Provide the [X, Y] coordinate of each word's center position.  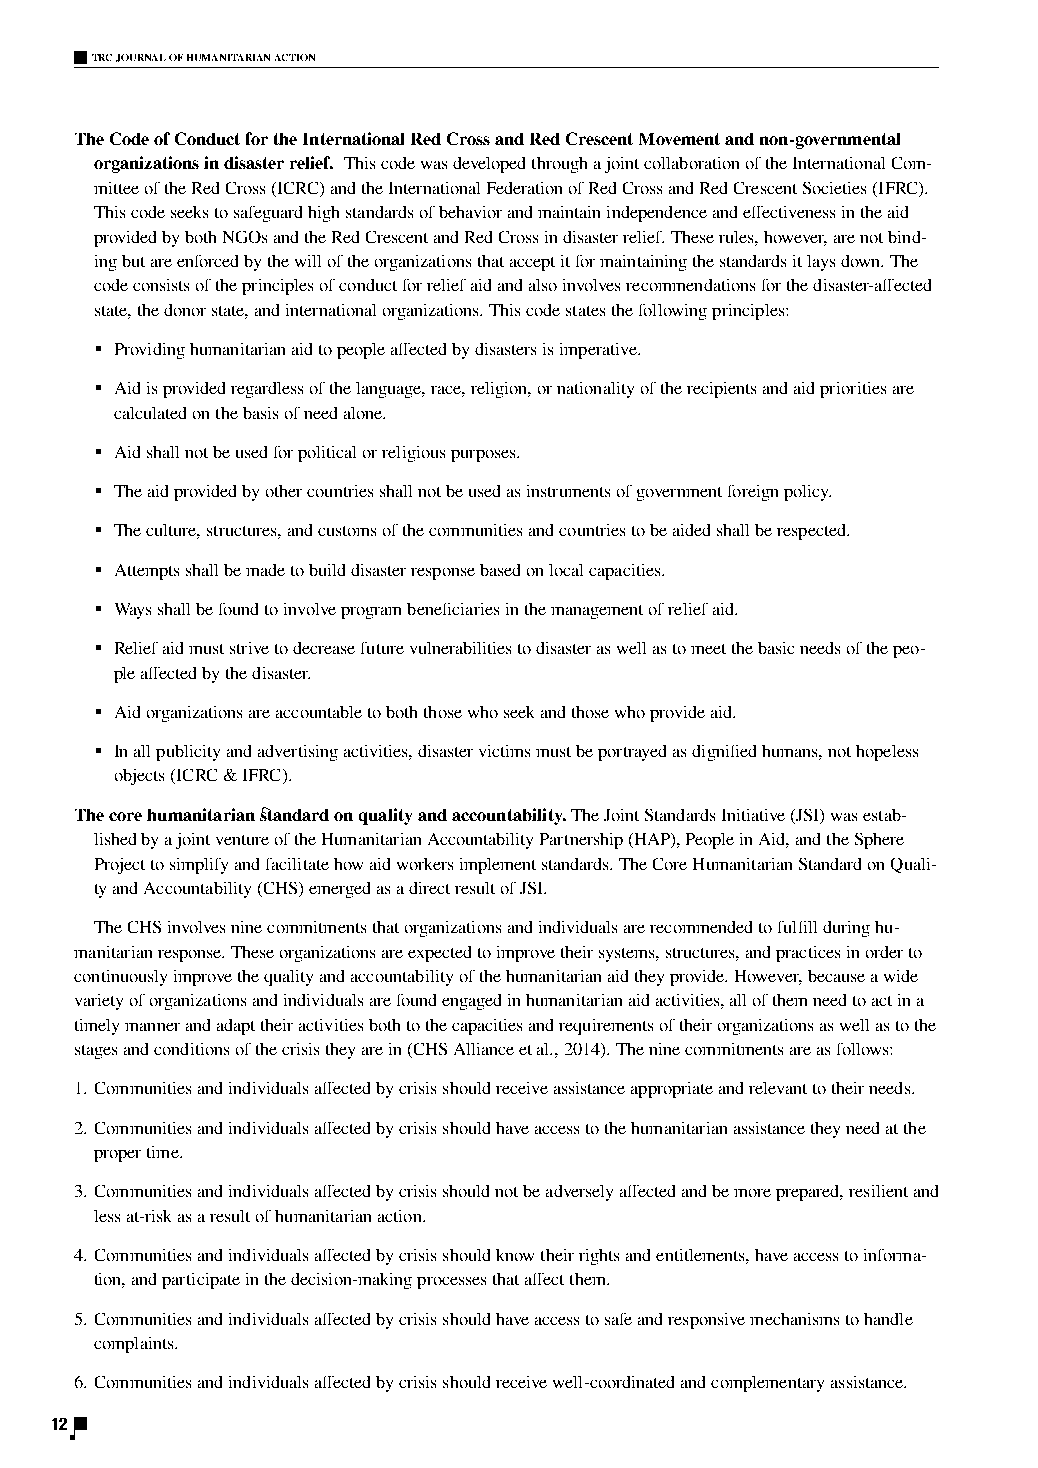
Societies [834, 188]
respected [812, 532]
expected [439, 954]
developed [489, 165]
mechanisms [794, 1319]
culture [173, 531]
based [500, 570]
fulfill [797, 927]
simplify [199, 866]
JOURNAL [141, 58]
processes [451, 1283]
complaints [135, 1345]
